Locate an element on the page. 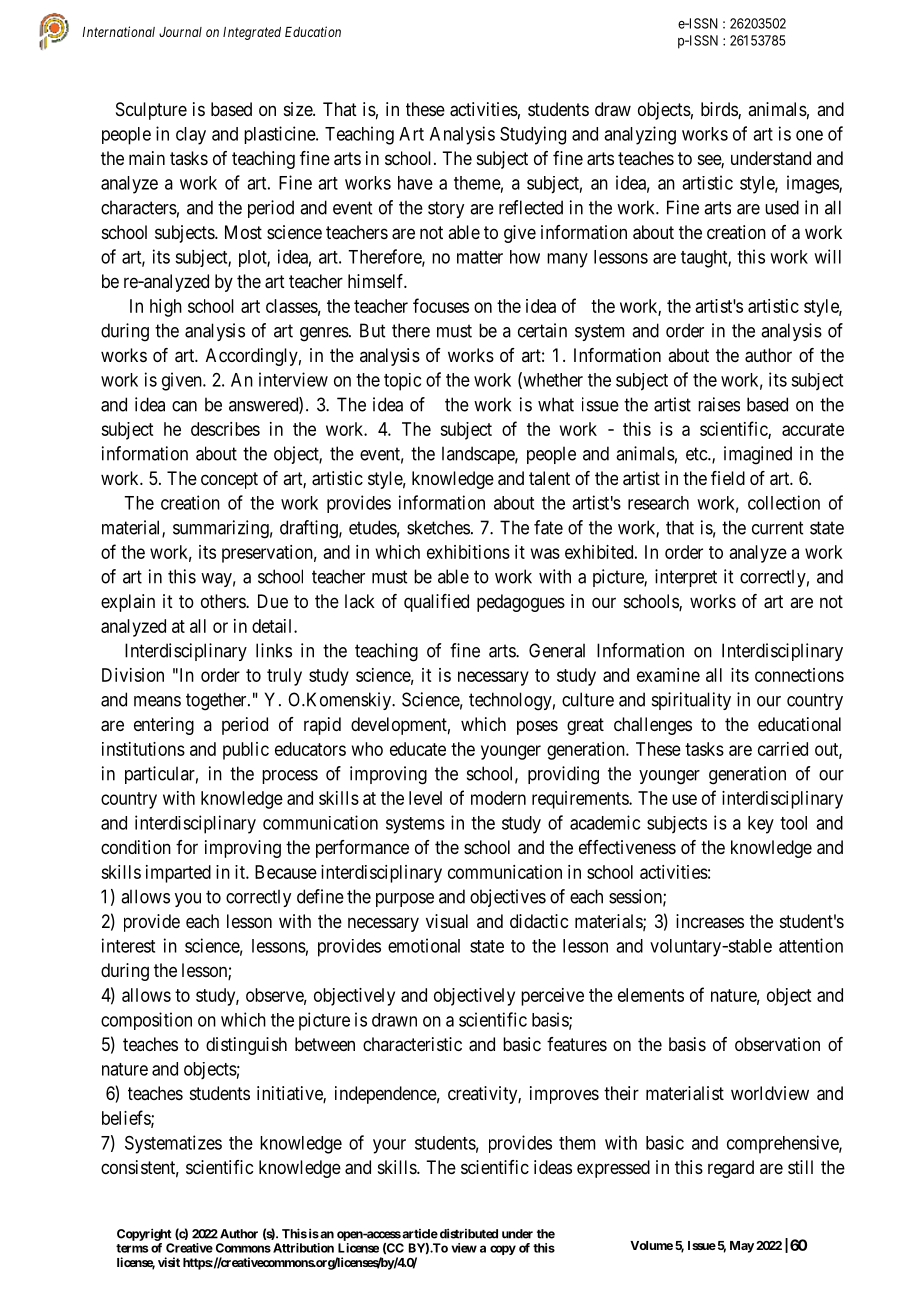 Image resolution: width=924 pixels, height=1307 pixels. Journal is located at coordinates (180, 32).
